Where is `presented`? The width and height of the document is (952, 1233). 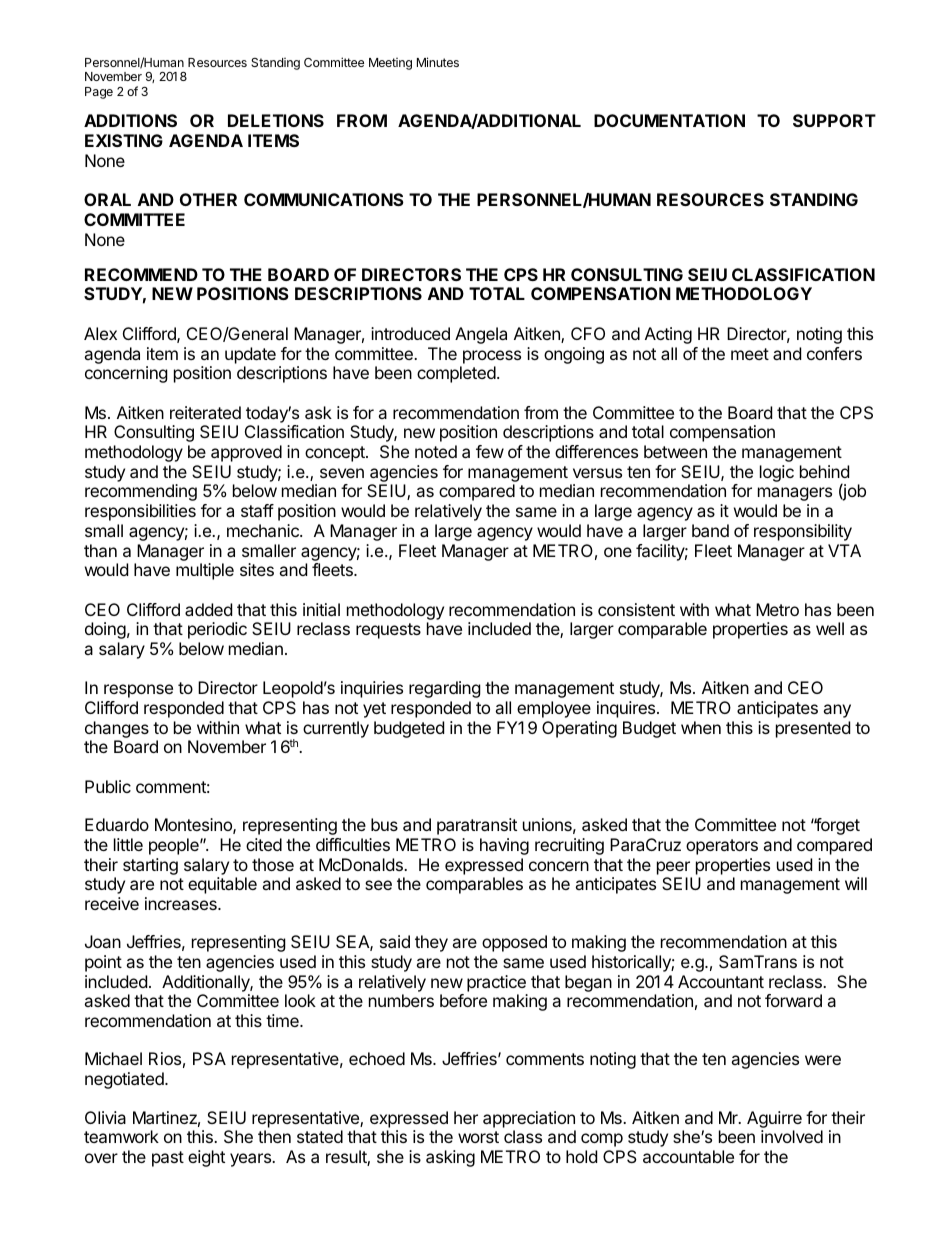
presented is located at coordinates (813, 729).
